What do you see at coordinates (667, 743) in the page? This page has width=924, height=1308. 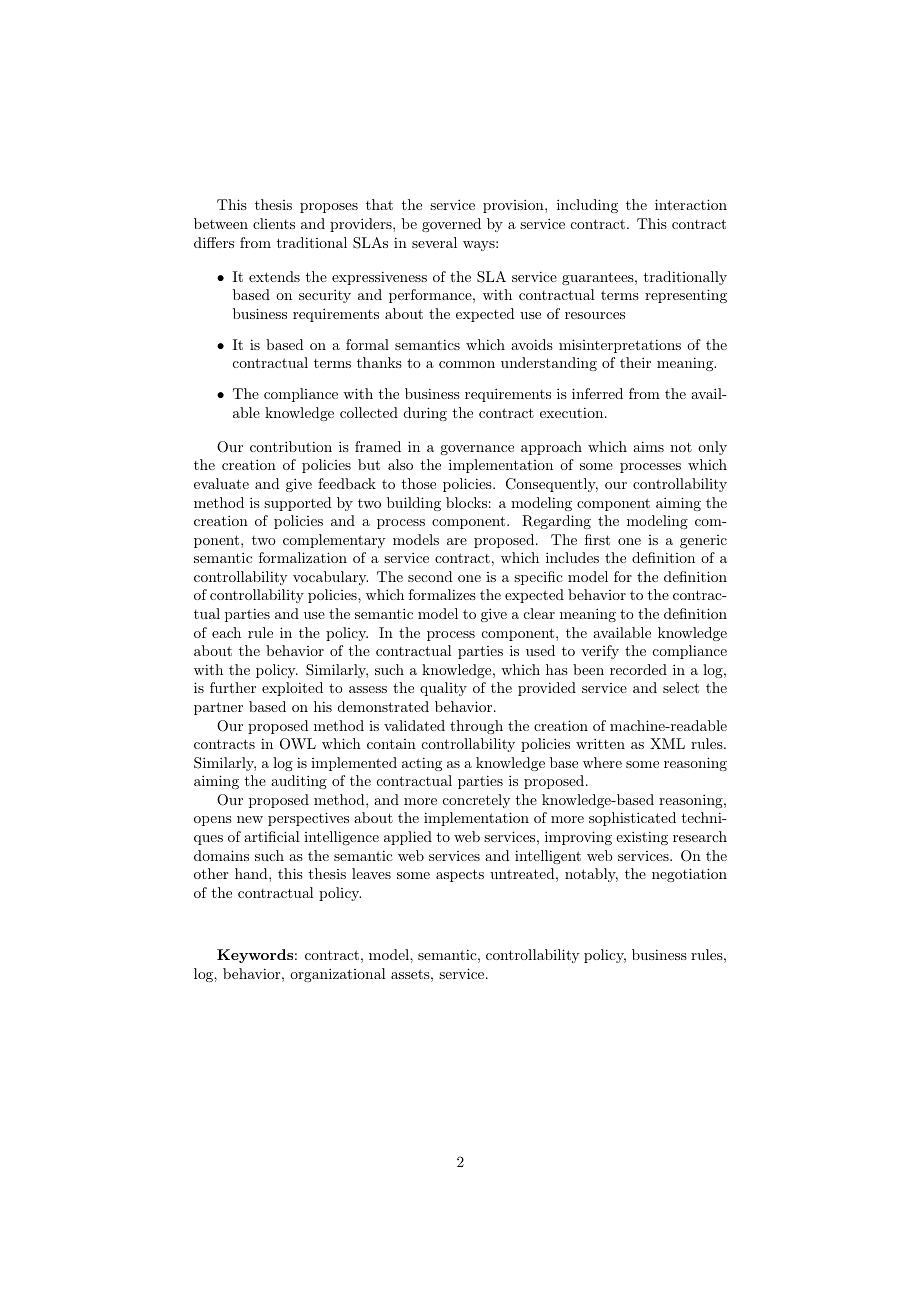 I see `XML` at bounding box center [667, 743].
